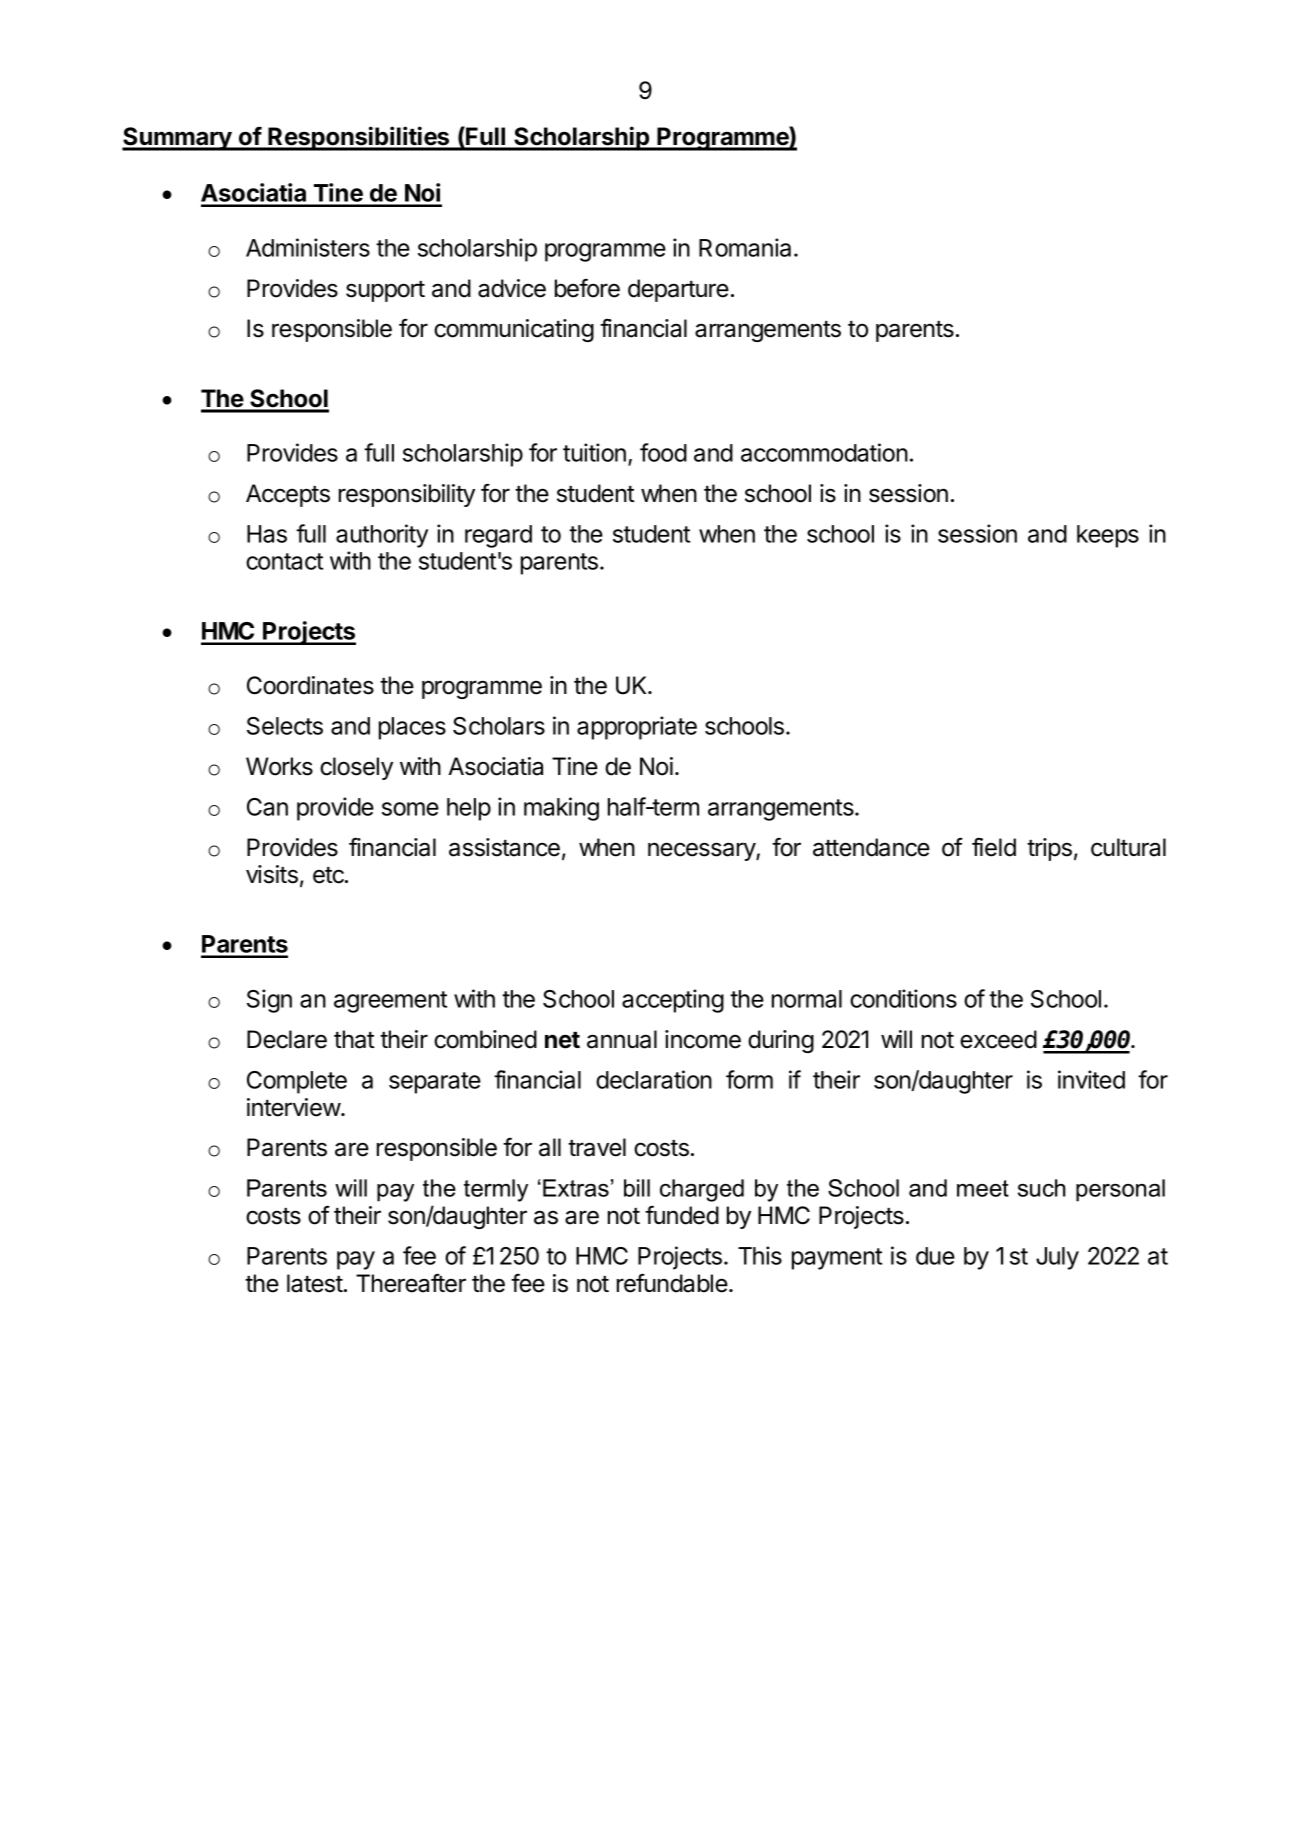 The height and width of the screenshot is (1825, 1290). I want to click on keeps, so click(1108, 536).
